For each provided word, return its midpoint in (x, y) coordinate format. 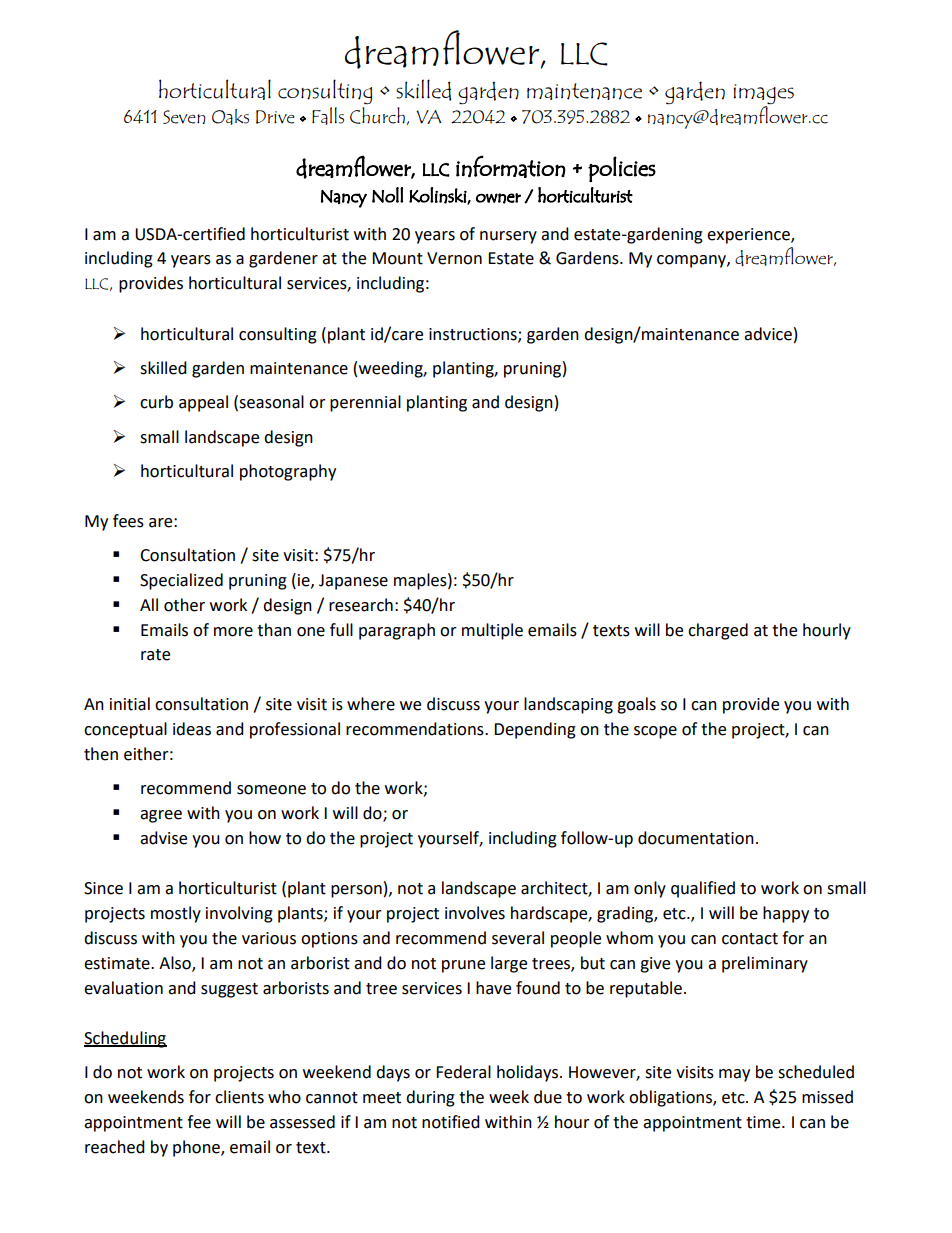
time (764, 1122)
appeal (203, 403)
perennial (365, 403)
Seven (184, 117)
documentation (696, 838)
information (510, 166)
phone (197, 1148)
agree (161, 816)
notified (451, 1122)
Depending (535, 730)
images (763, 95)
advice (768, 334)
